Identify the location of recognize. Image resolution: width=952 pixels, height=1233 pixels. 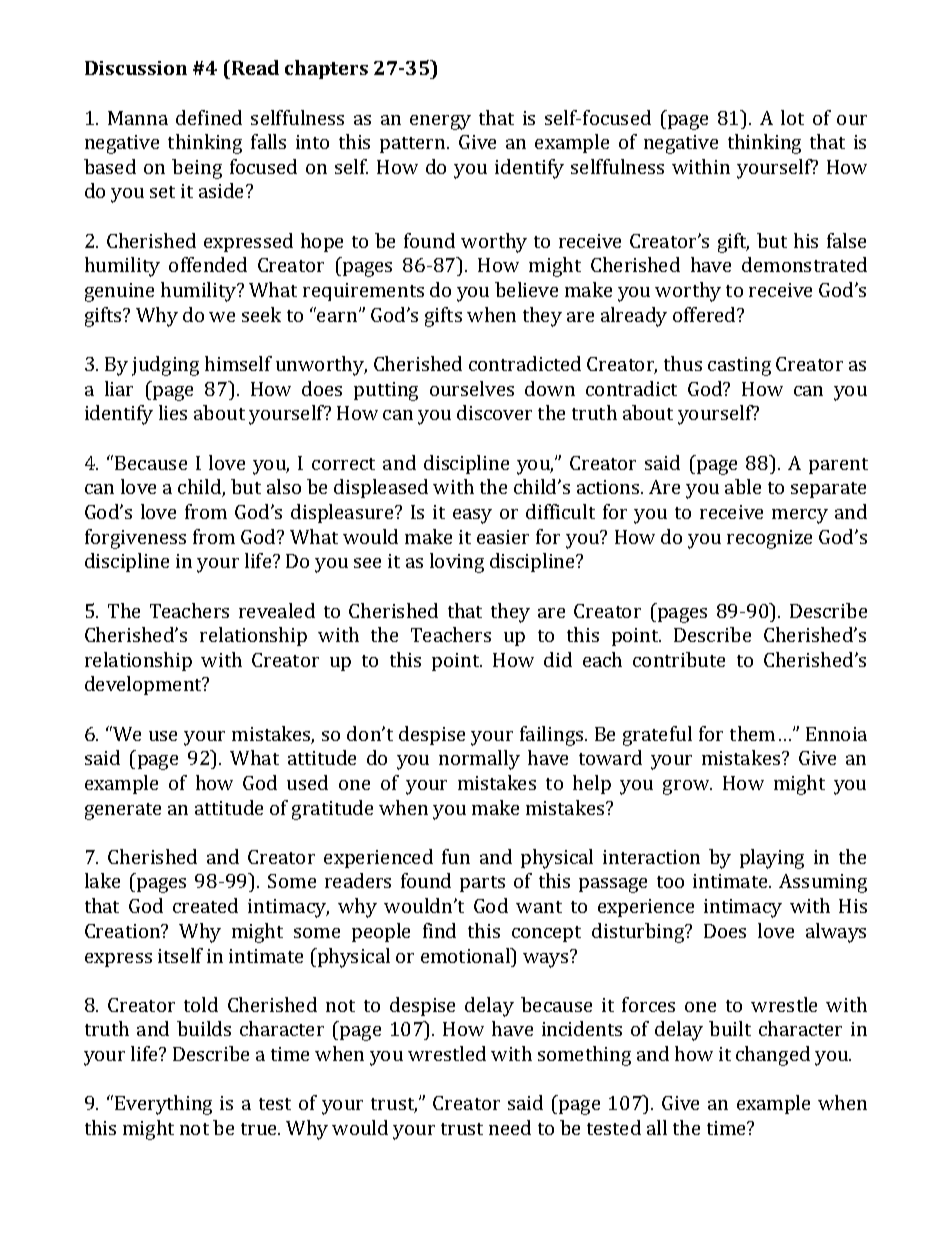
(769, 539).
